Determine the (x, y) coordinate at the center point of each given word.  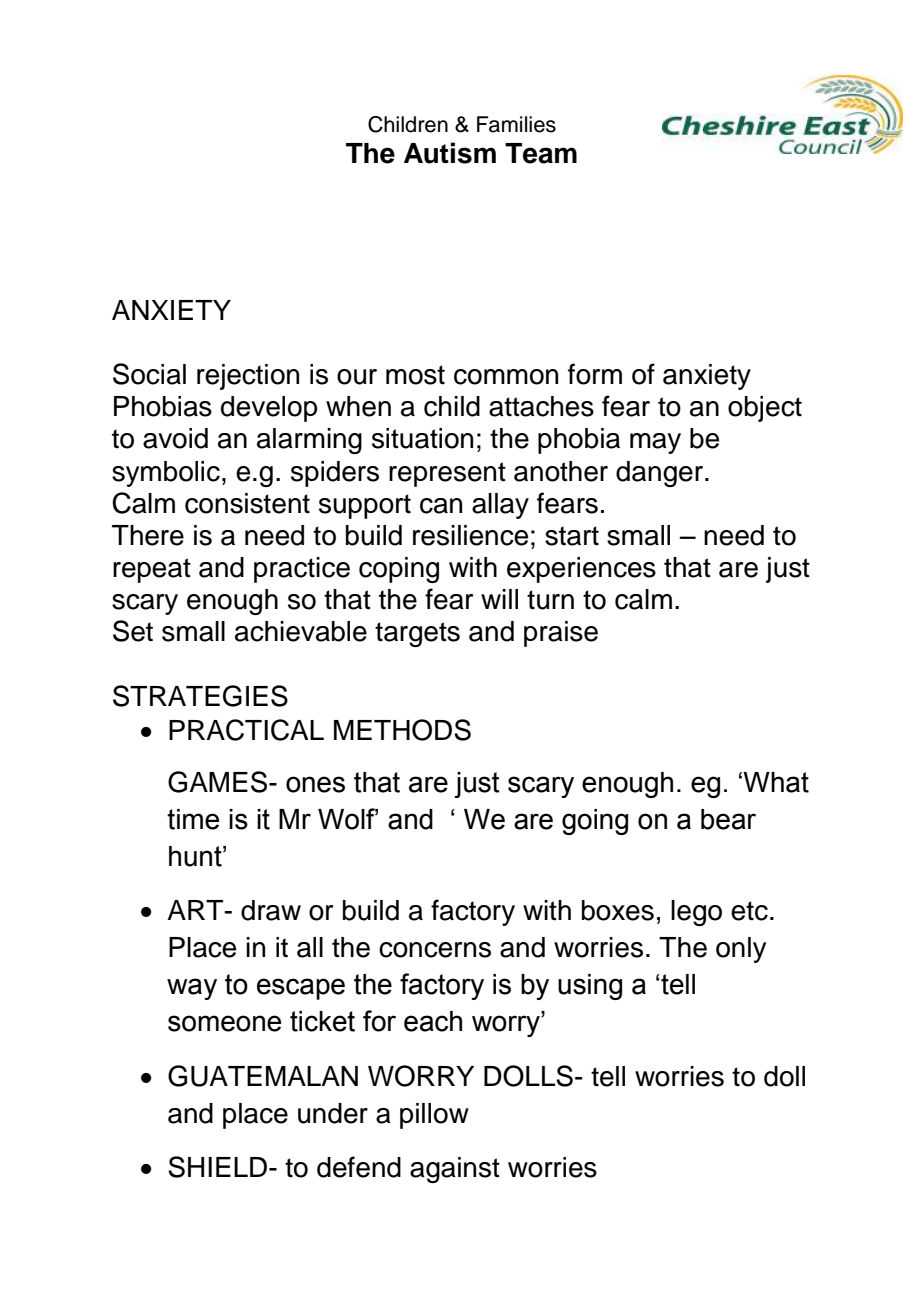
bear (728, 819)
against (455, 1170)
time (193, 819)
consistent (247, 503)
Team (541, 153)
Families (516, 124)
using (590, 987)
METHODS (402, 730)
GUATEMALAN (263, 1076)
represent (447, 474)
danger (659, 474)
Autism (450, 153)
